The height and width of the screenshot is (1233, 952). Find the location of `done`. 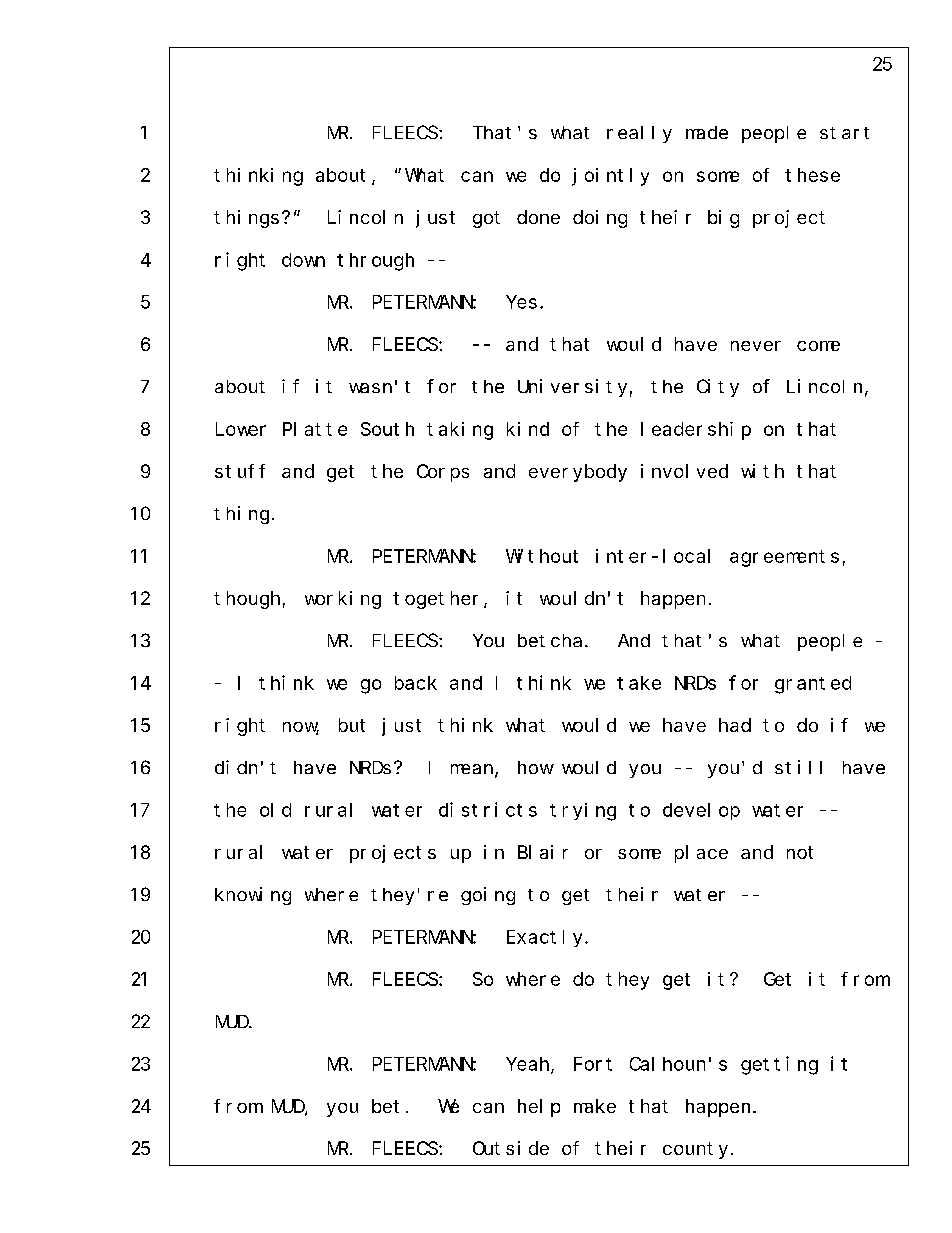

done is located at coordinates (538, 217).
